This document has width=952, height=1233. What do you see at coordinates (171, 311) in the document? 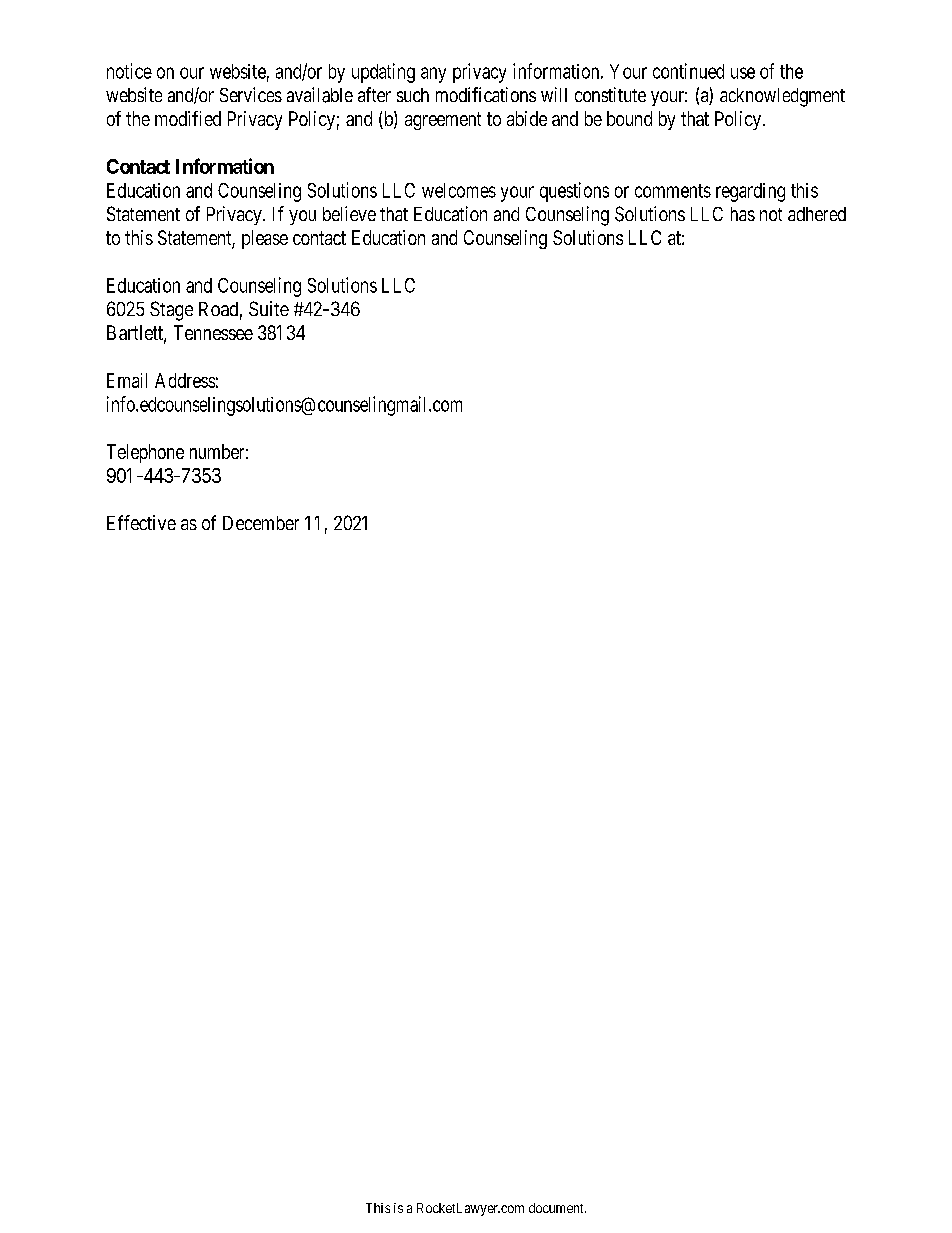
I see `Stage` at bounding box center [171, 311].
